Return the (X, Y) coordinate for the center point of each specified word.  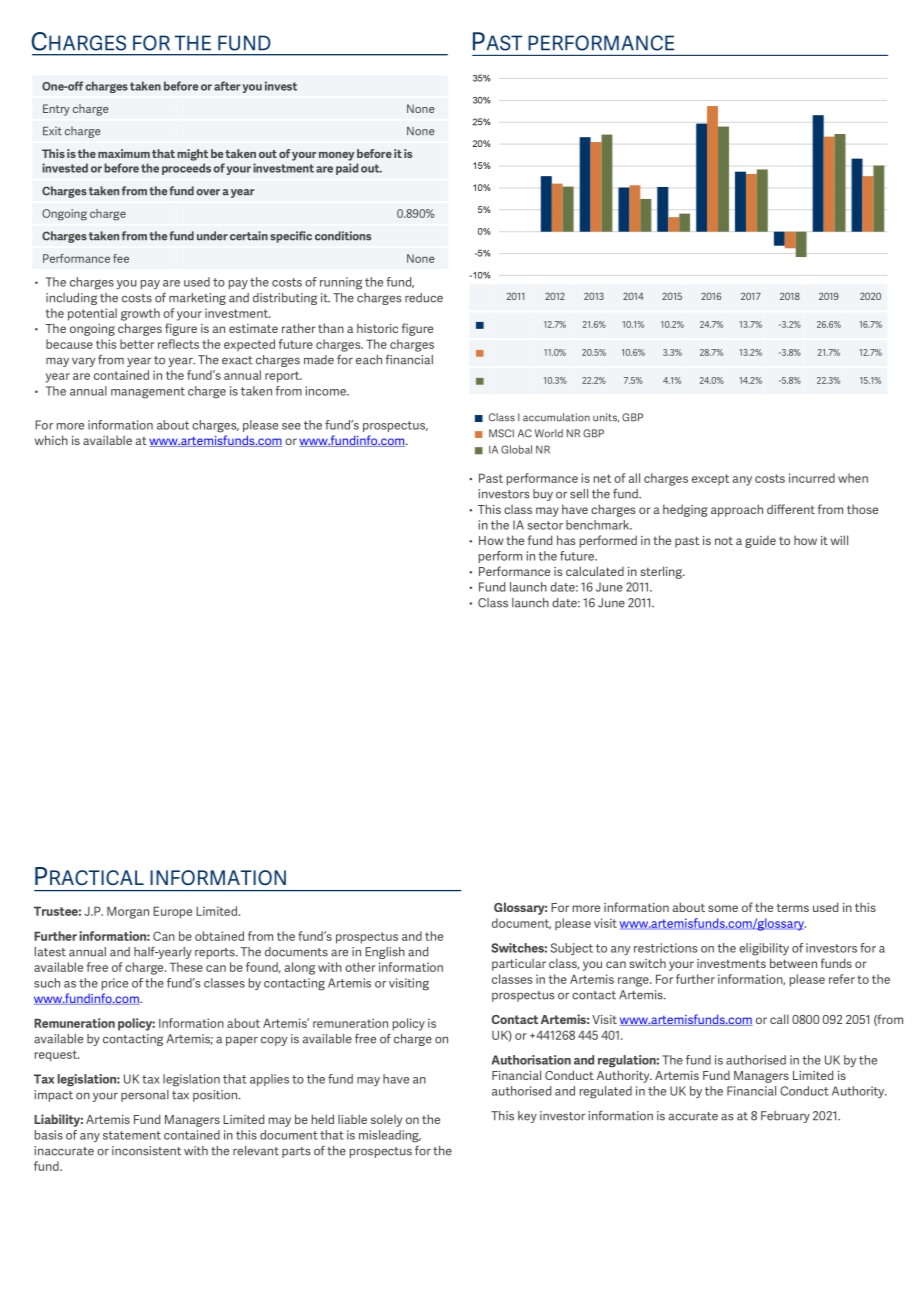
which (51, 440)
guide (760, 541)
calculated (595, 571)
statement (132, 1135)
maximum (124, 153)
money (336, 156)
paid (347, 169)
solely (386, 1120)
